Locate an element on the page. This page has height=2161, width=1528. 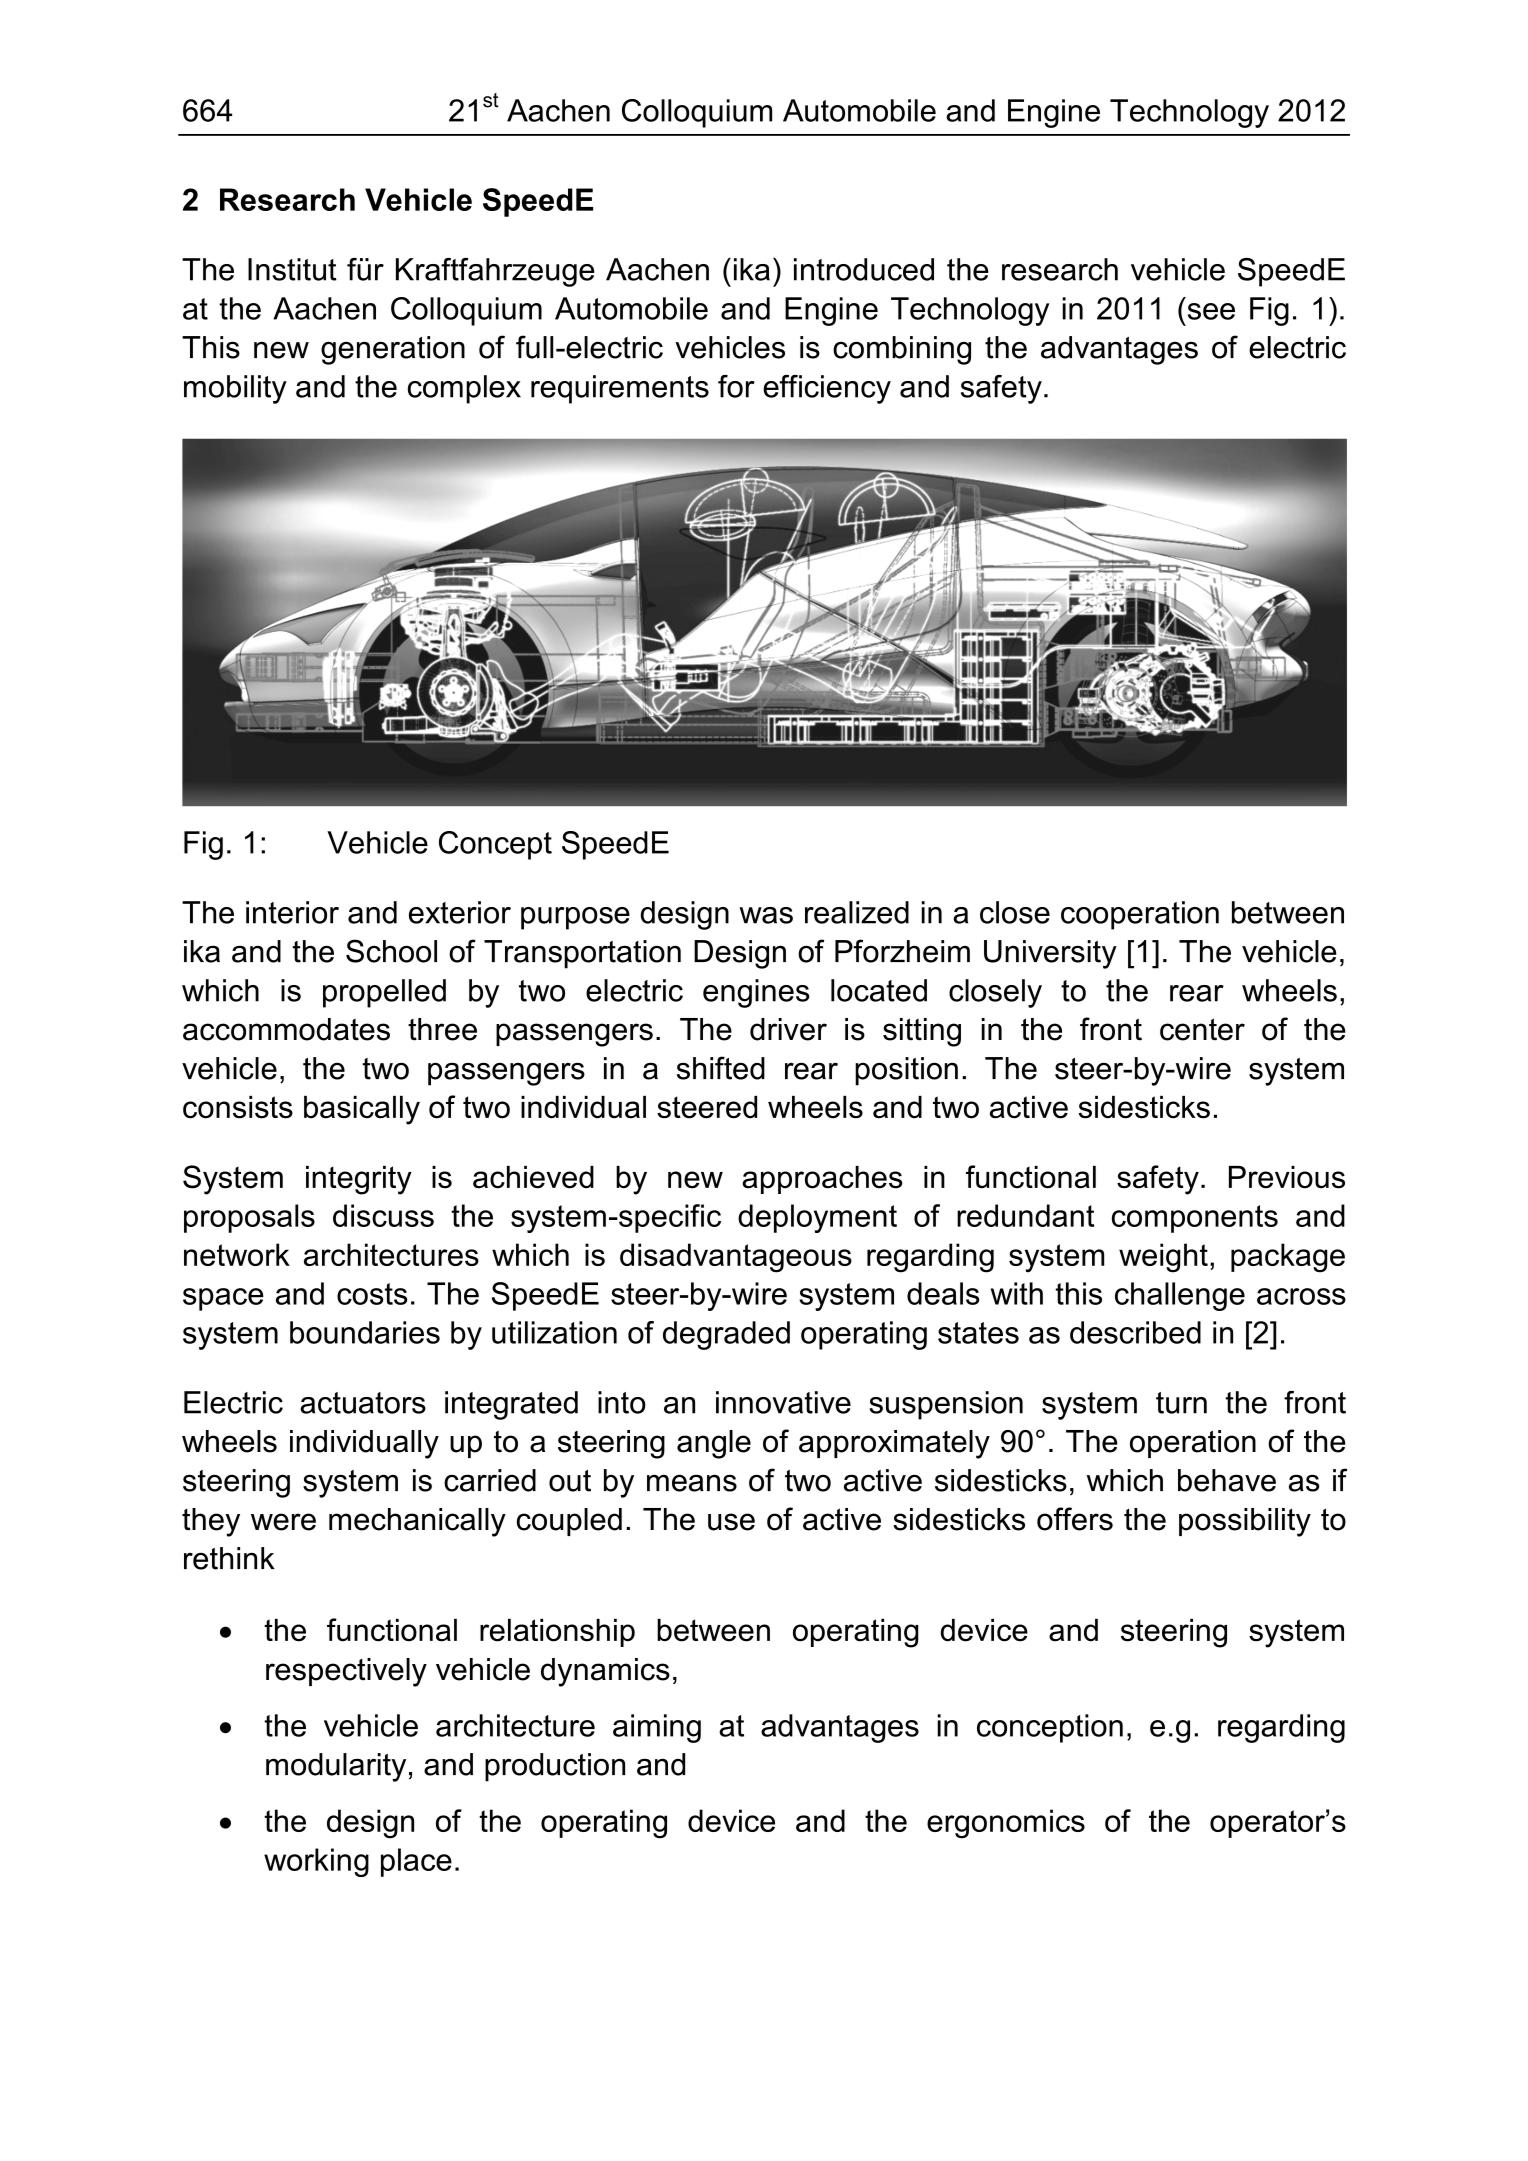
center is located at coordinates (1202, 1029).
